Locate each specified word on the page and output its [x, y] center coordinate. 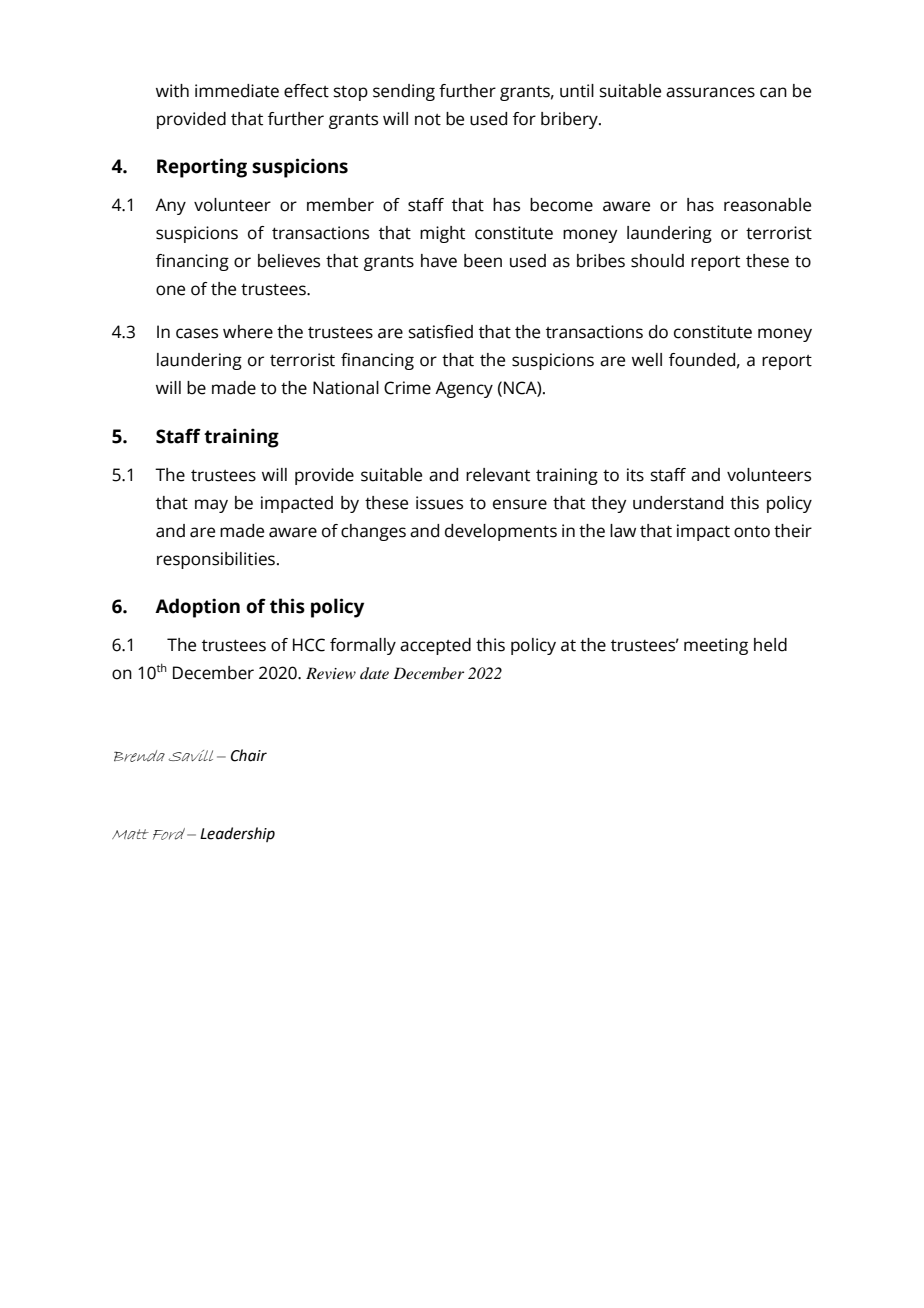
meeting [716, 646]
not [428, 120]
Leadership [237, 834]
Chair [249, 755]
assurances [710, 92]
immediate [237, 91]
